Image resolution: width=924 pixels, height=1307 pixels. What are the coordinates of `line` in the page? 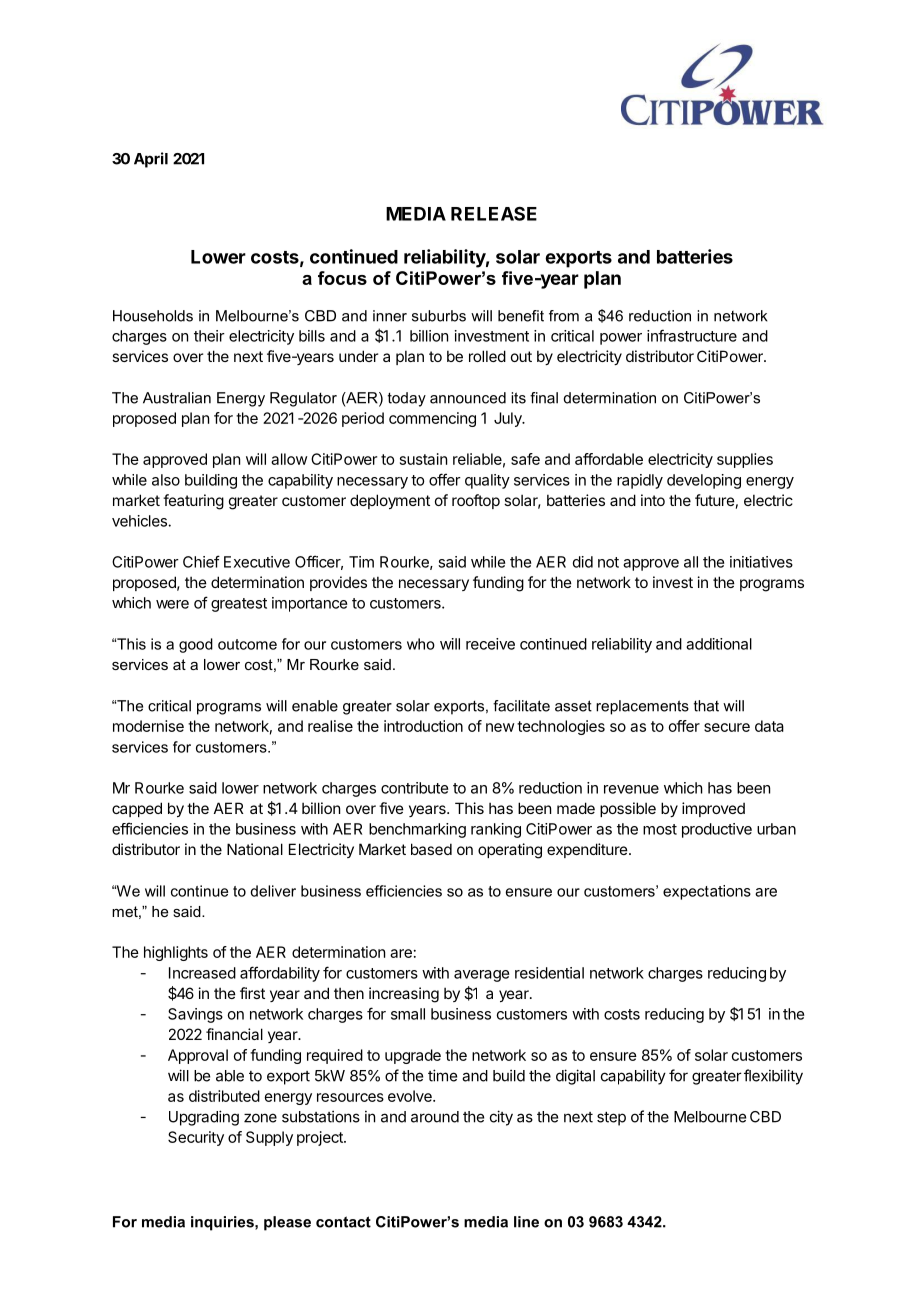 It's located at (526, 1222).
